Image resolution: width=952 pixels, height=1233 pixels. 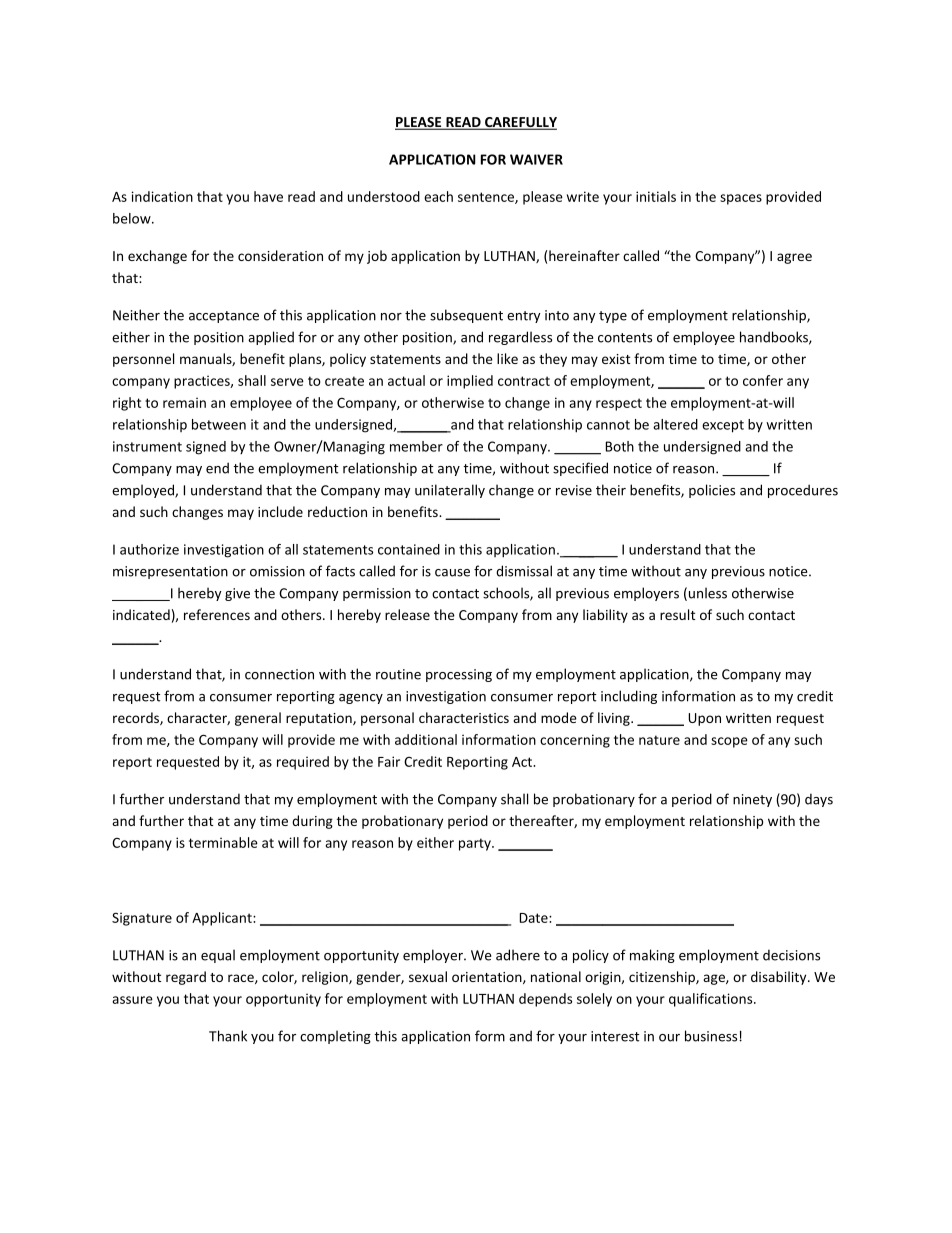 I want to click on indication, so click(x=162, y=196).
